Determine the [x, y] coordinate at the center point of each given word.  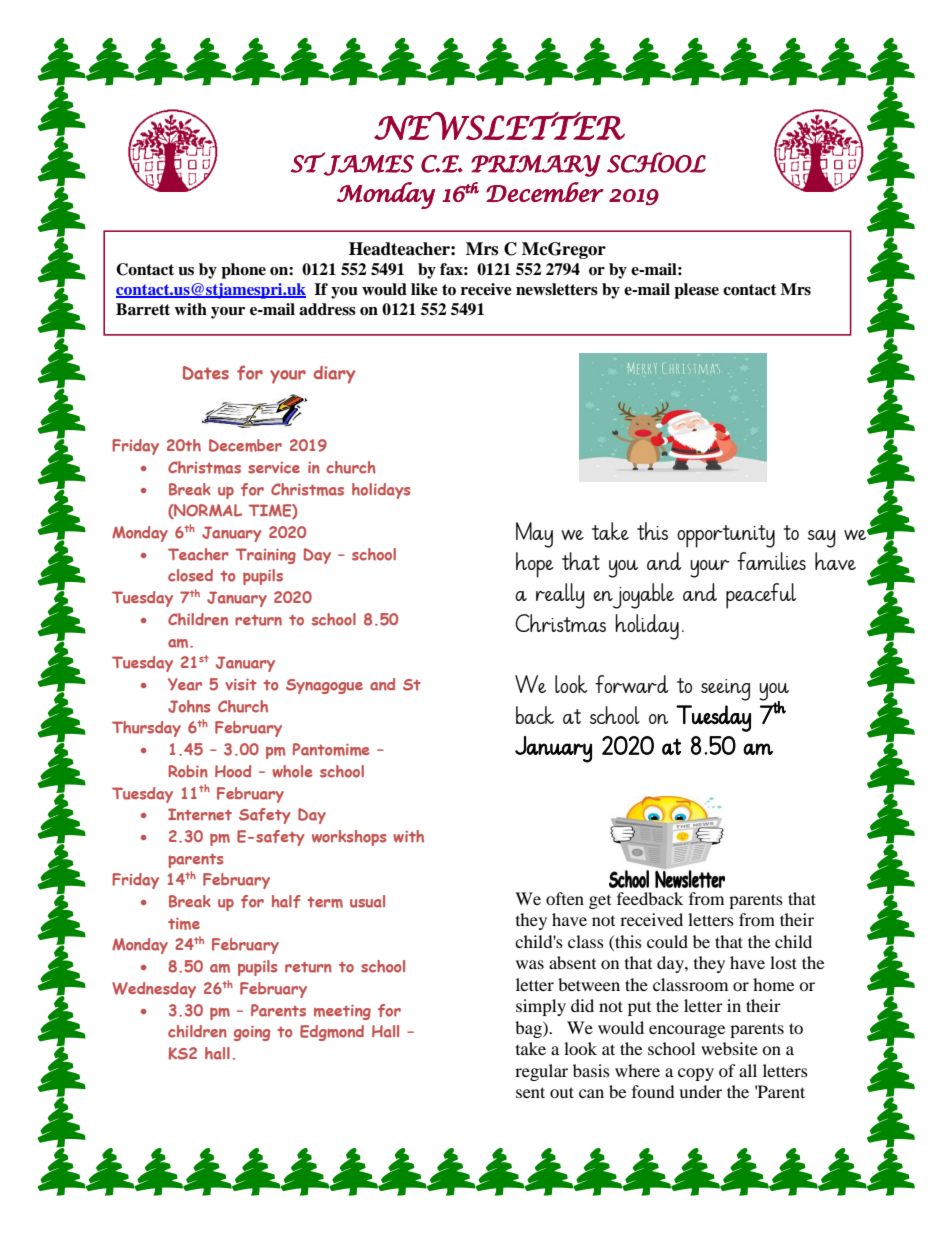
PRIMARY [536, 166]
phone [243, 271]
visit [241, 685]
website [729, 1048]
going [252, 1033]
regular [541, 1072]
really [560, 596]
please [696, 291]
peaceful [761, 596]
